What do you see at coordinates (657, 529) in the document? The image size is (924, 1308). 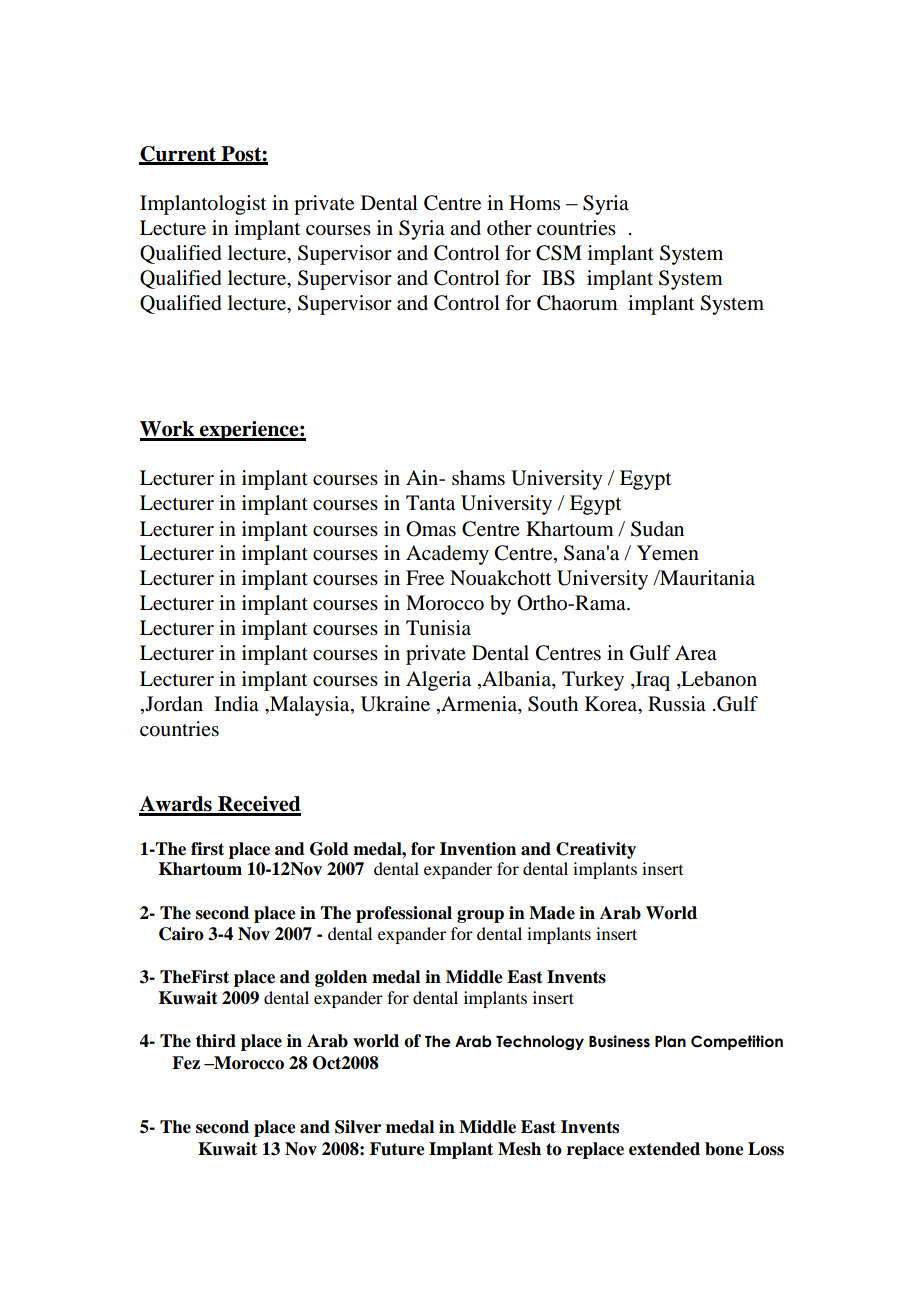 I see `Sudan` at bounding box center [657, 529].
